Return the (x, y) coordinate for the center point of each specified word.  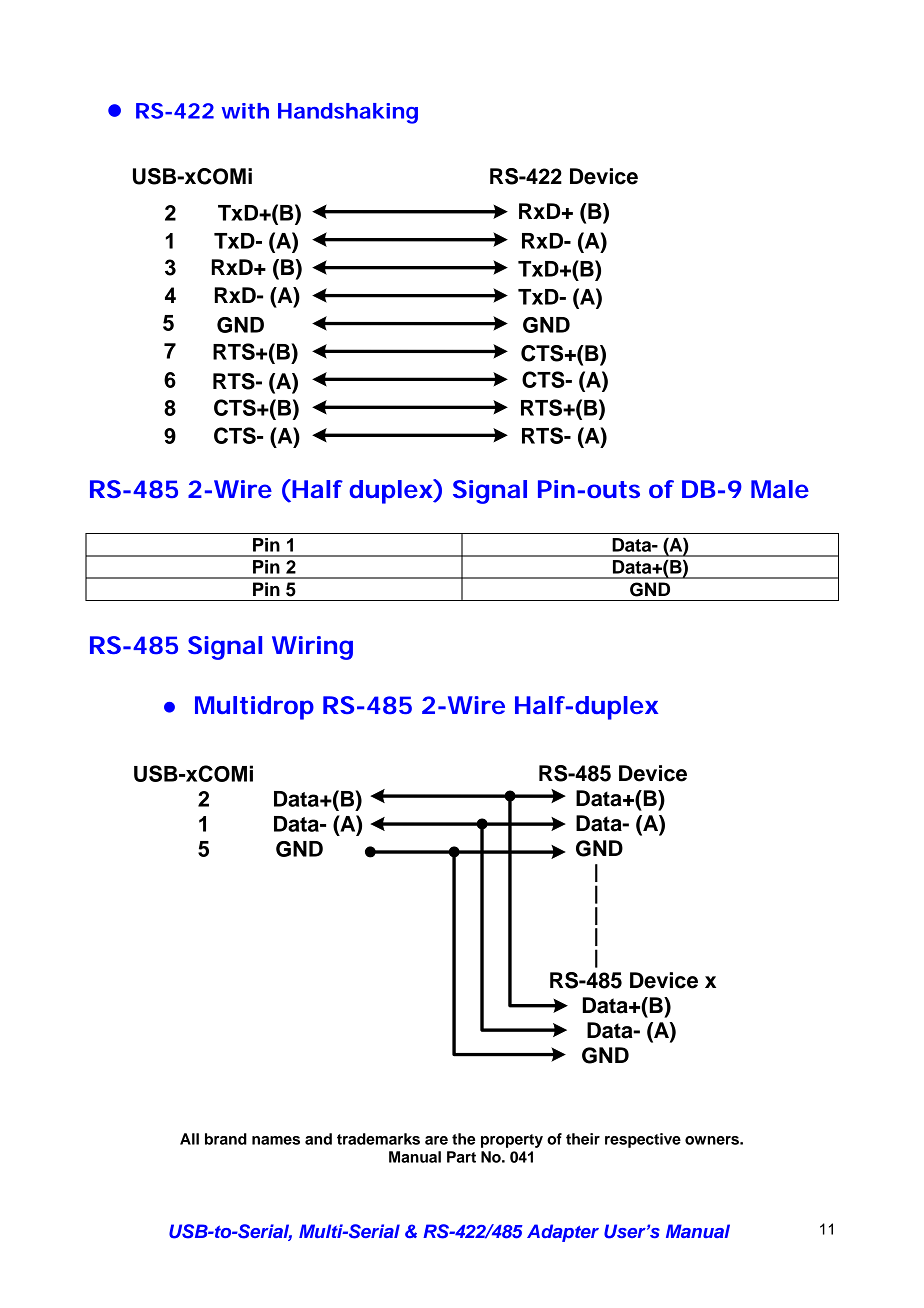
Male (780, 489)
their (583, 1139)
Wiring (312, 648)
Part (461, 1157)
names (276, 1140)
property (512, 1141)
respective (643, 1140)
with (245, 111)
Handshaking (348, 113)
